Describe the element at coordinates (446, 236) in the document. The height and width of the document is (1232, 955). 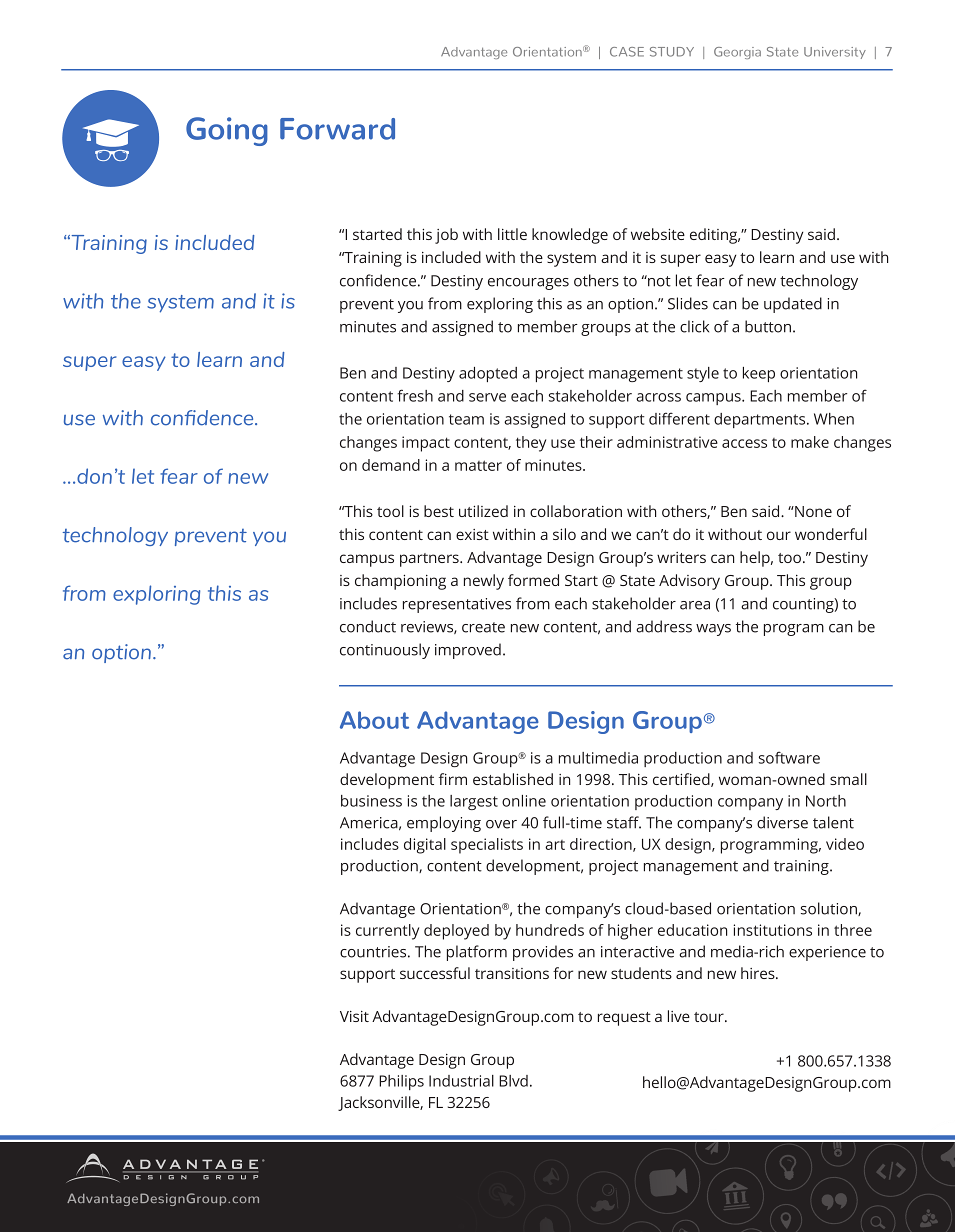
I see `job` at that location.
